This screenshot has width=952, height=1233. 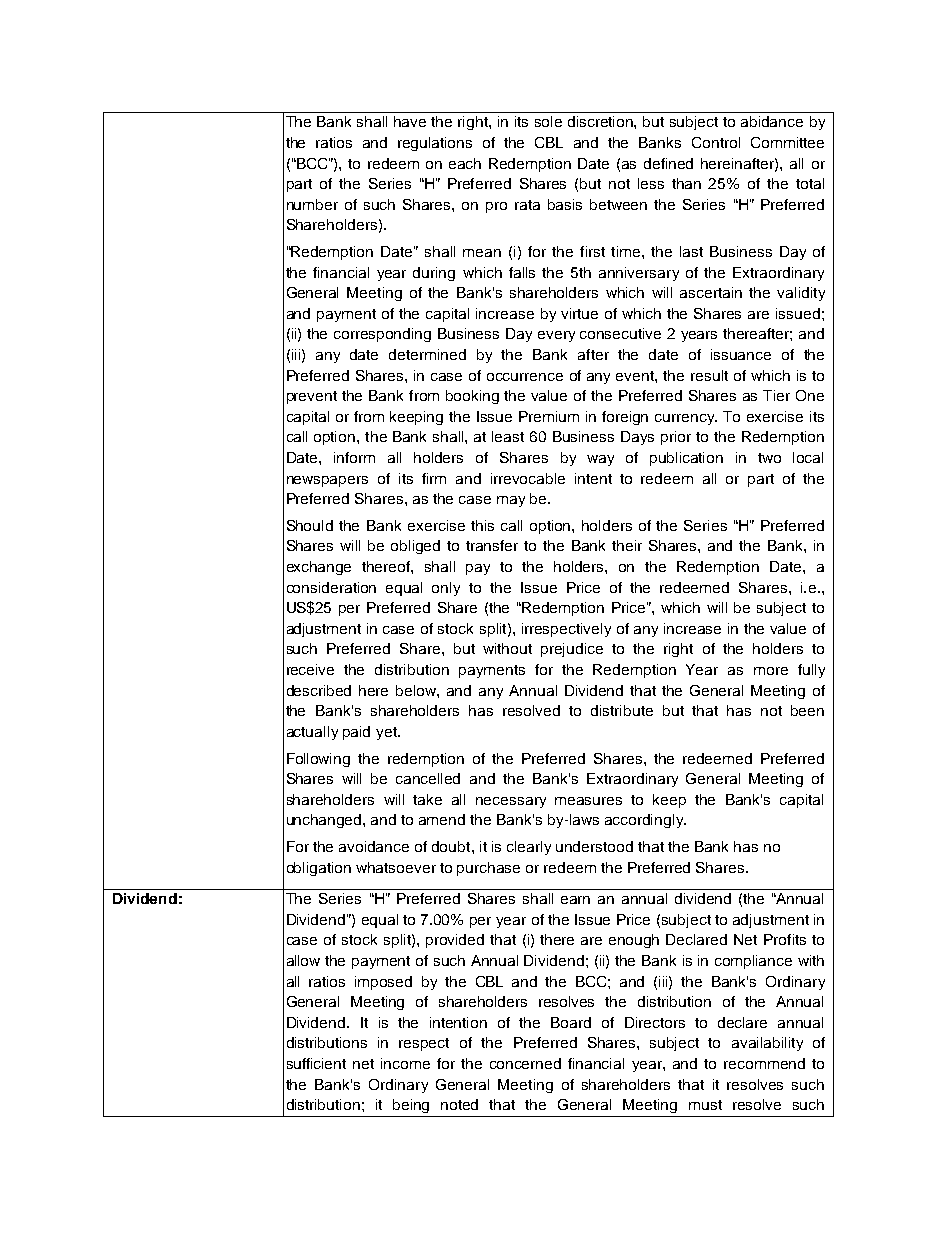 What do you see at coordinates (410, 121) in the screenshot?
I see `have` at bounding box center [410, 121].
